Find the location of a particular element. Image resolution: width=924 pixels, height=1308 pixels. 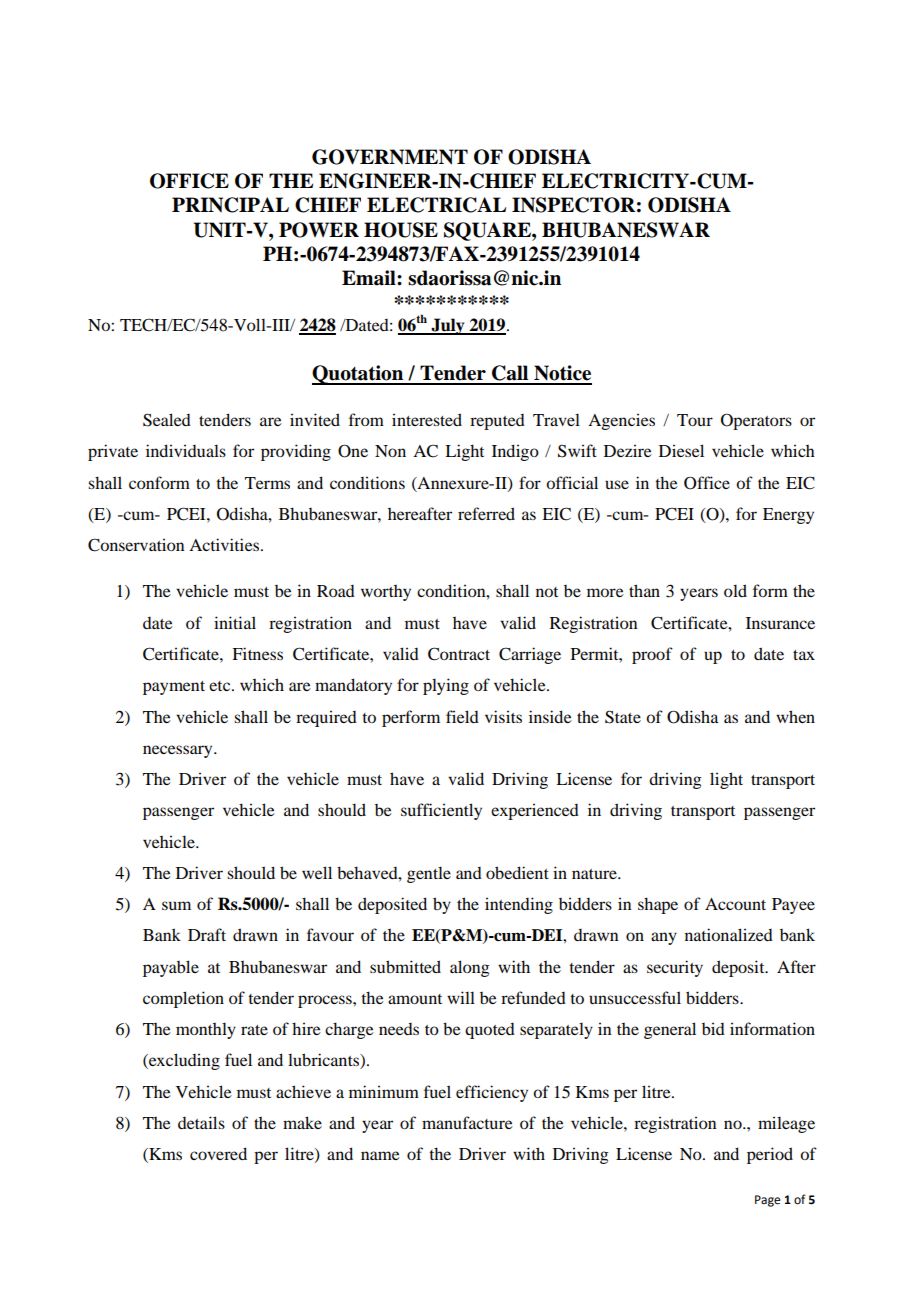

Account is located at coordinates (735, 904).
